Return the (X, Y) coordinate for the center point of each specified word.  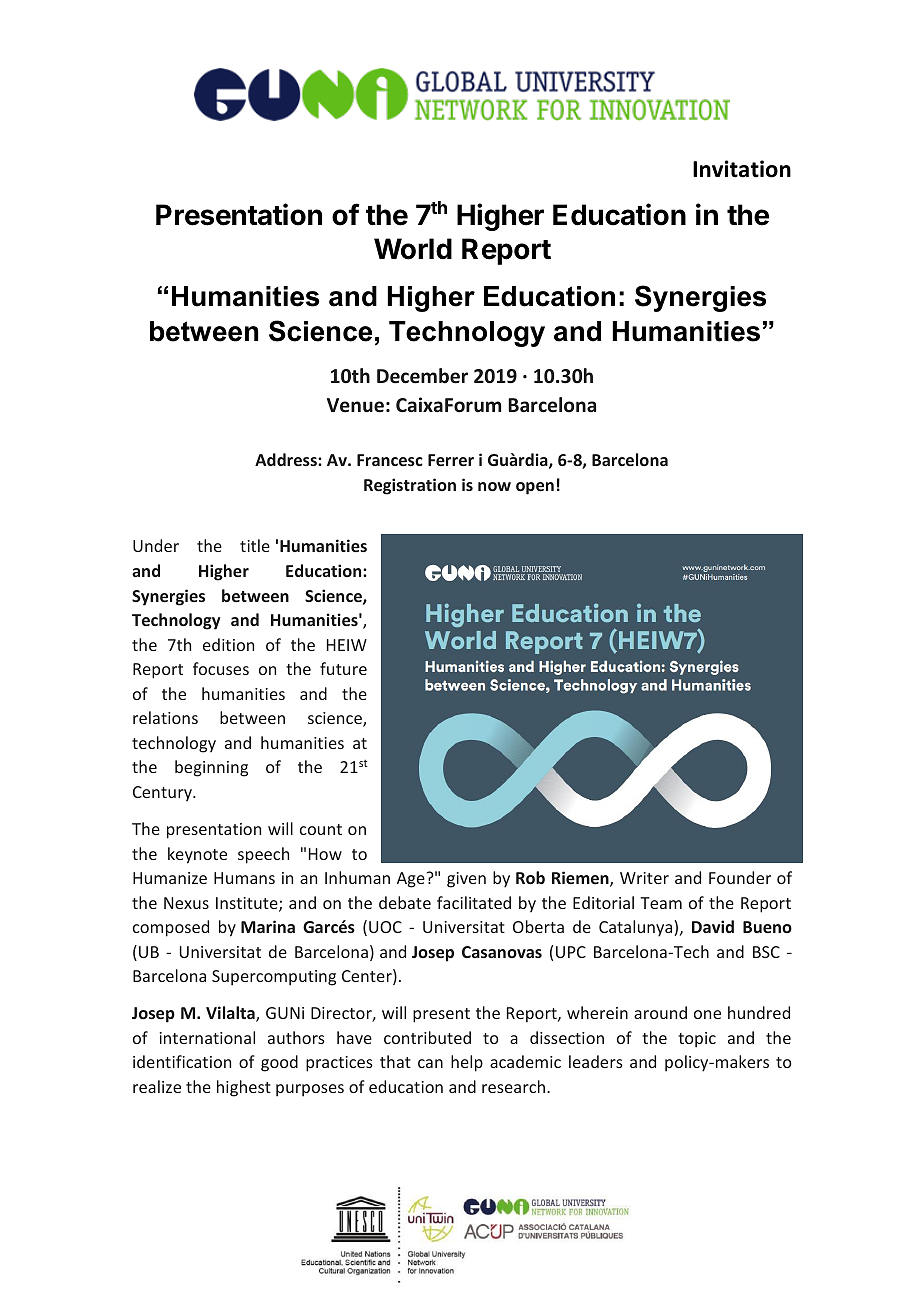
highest (244, 1088)
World (413, 249)
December (422, 376)
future (343, 668)
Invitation (742, 169)
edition (228, 644)
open (535, 488)
